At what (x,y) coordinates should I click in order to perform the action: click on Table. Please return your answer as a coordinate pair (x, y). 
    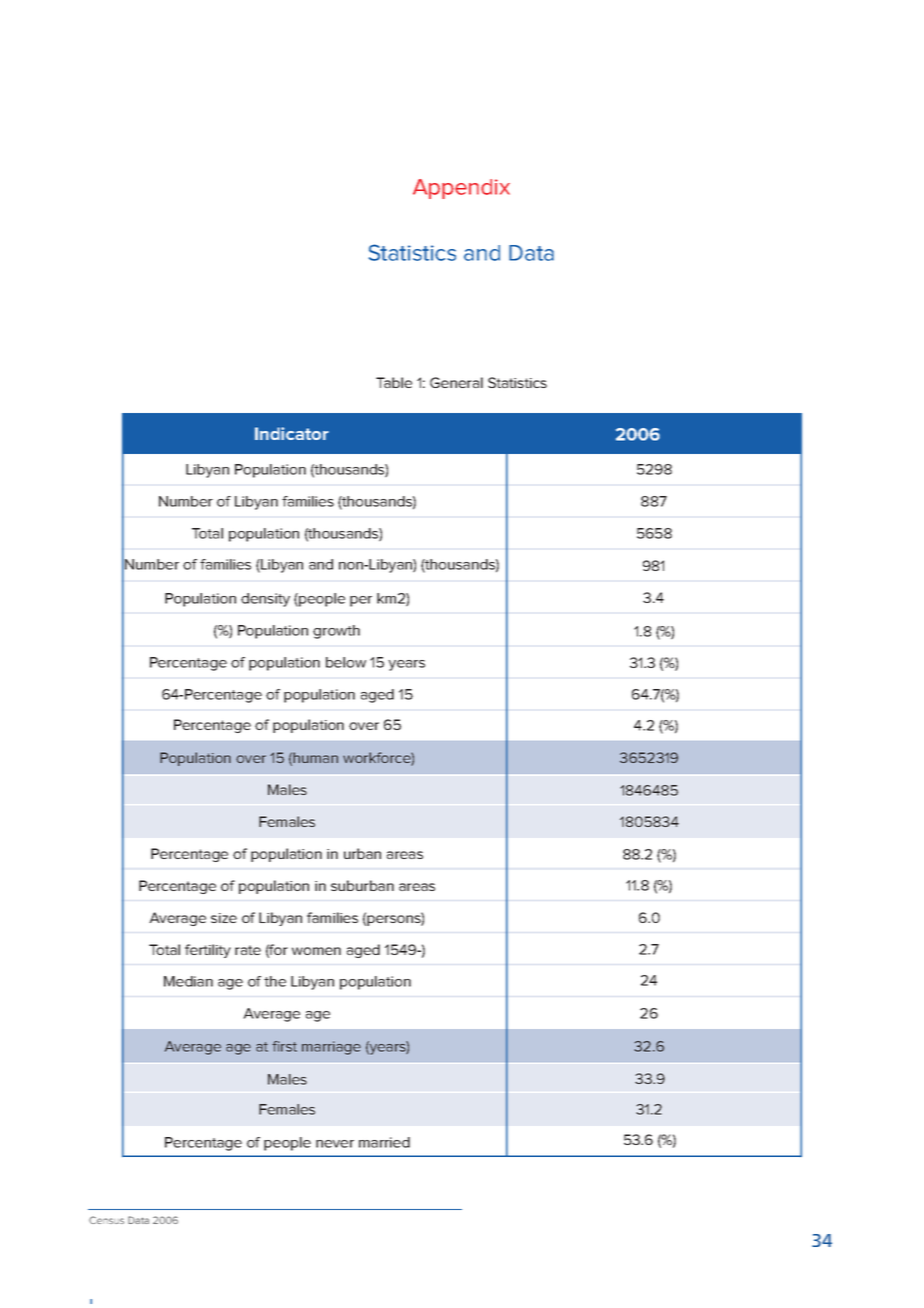
    Looking at the image, I should click on (394, 382).
